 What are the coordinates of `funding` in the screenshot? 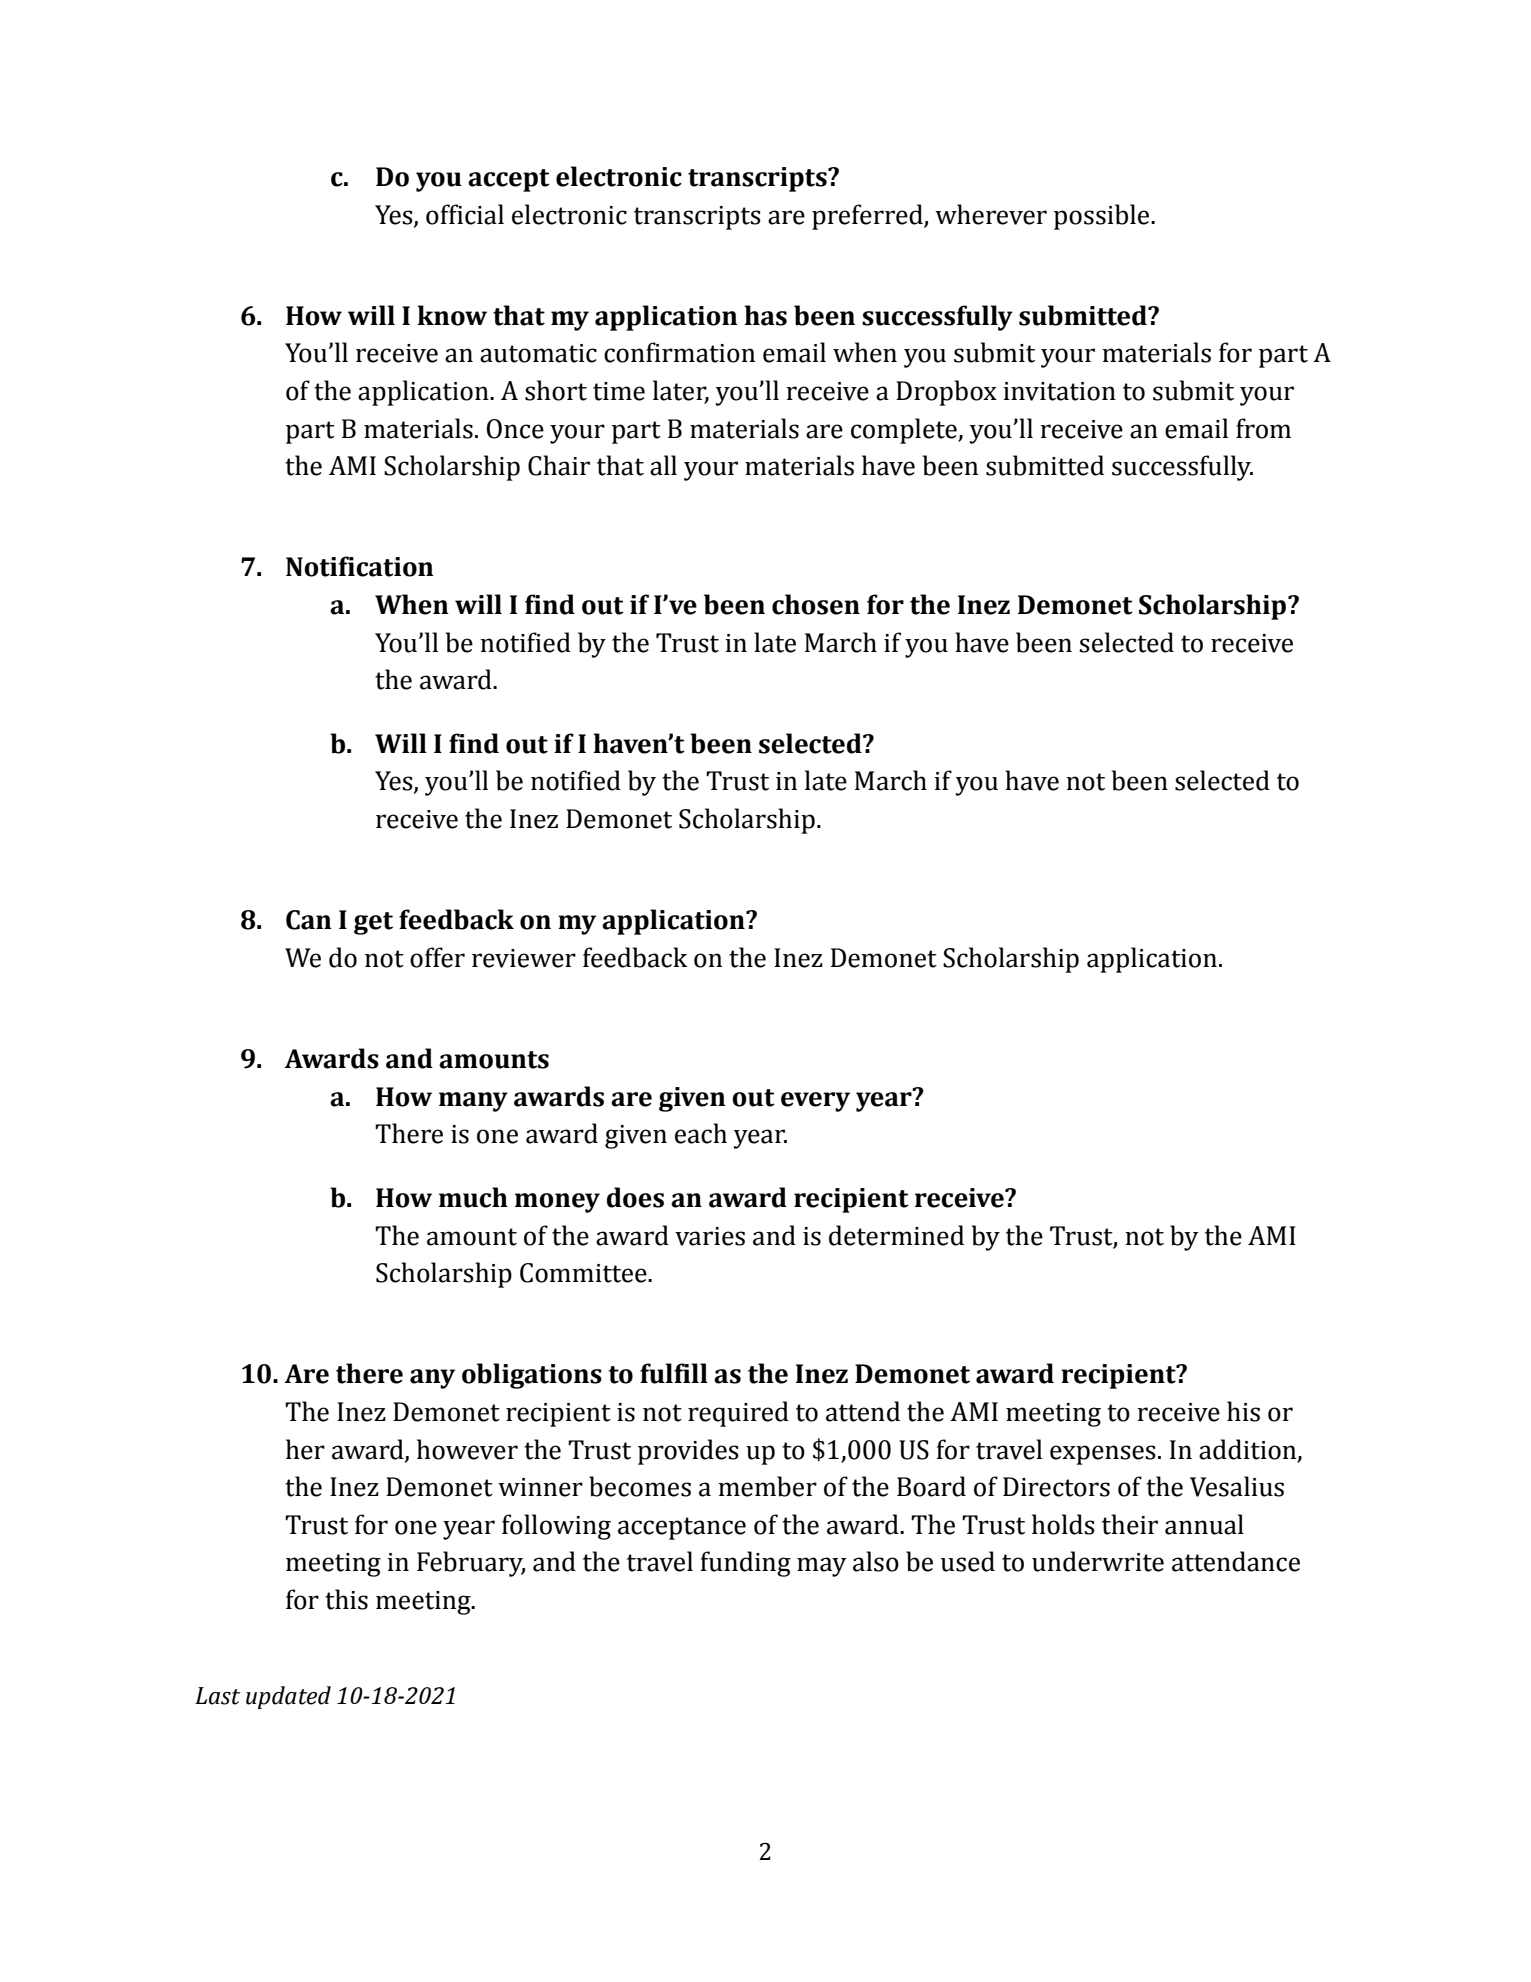 It's located at (746, 1564).
